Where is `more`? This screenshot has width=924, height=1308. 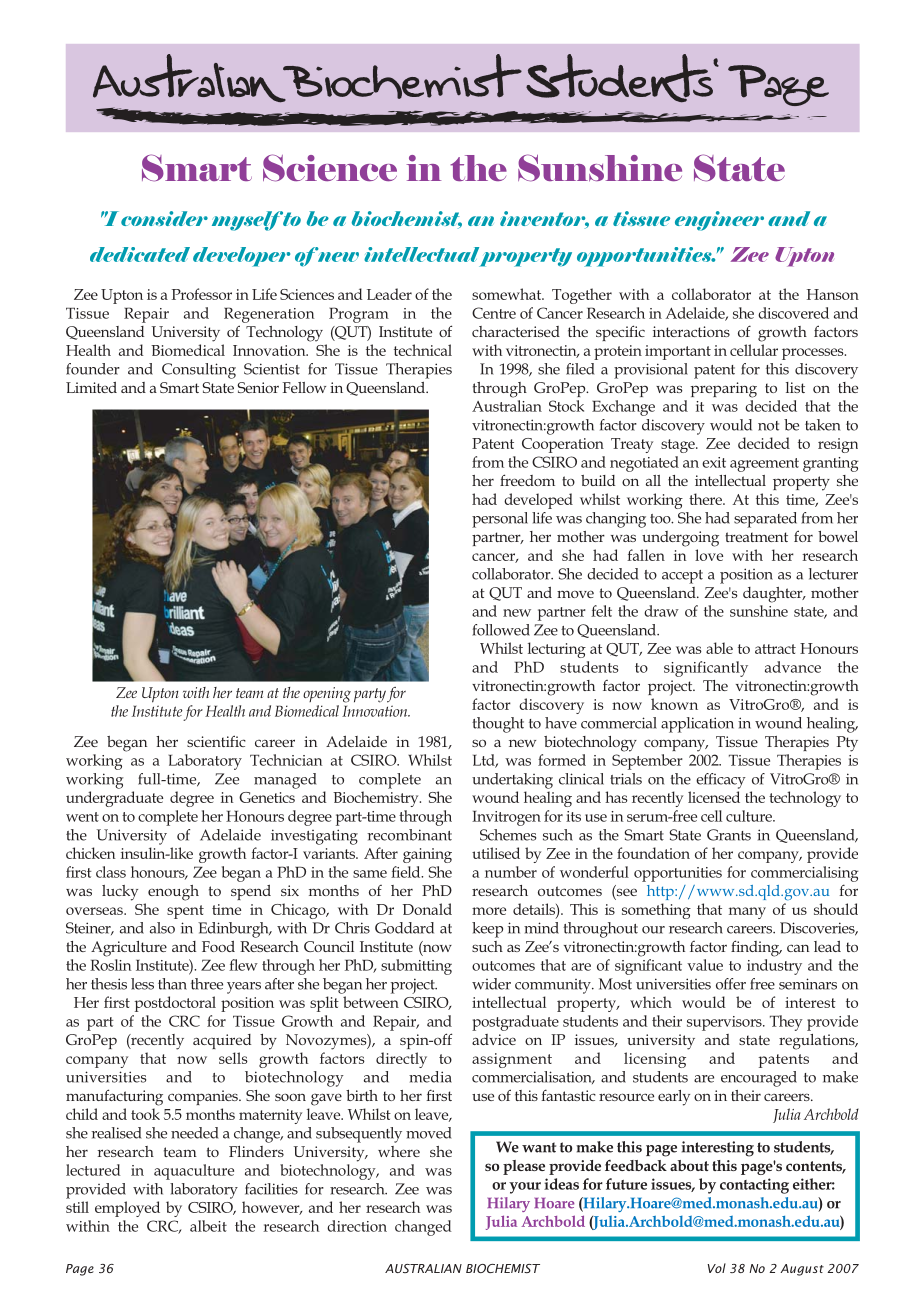 more is located at coordinates (489, 911).
